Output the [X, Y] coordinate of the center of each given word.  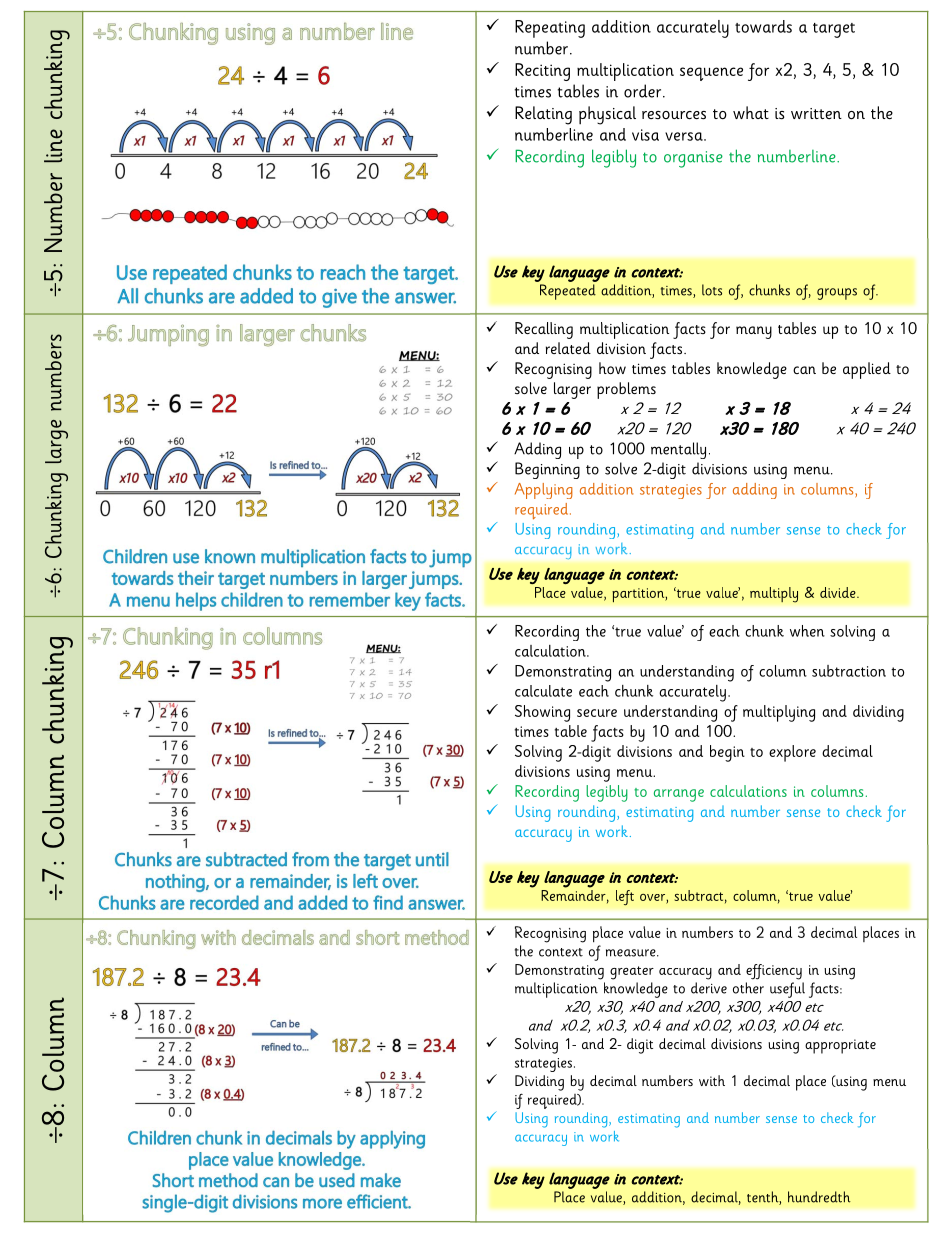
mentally [678, 450]
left [625, 898]
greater [632, 973]
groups [837, 294]
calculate [543, 691]
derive [709, 988]
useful [787, 990]
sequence [711, 74]
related [568, 348]
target [834, 30]
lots [712, 290]
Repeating [550, 29]
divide [839, 592]
